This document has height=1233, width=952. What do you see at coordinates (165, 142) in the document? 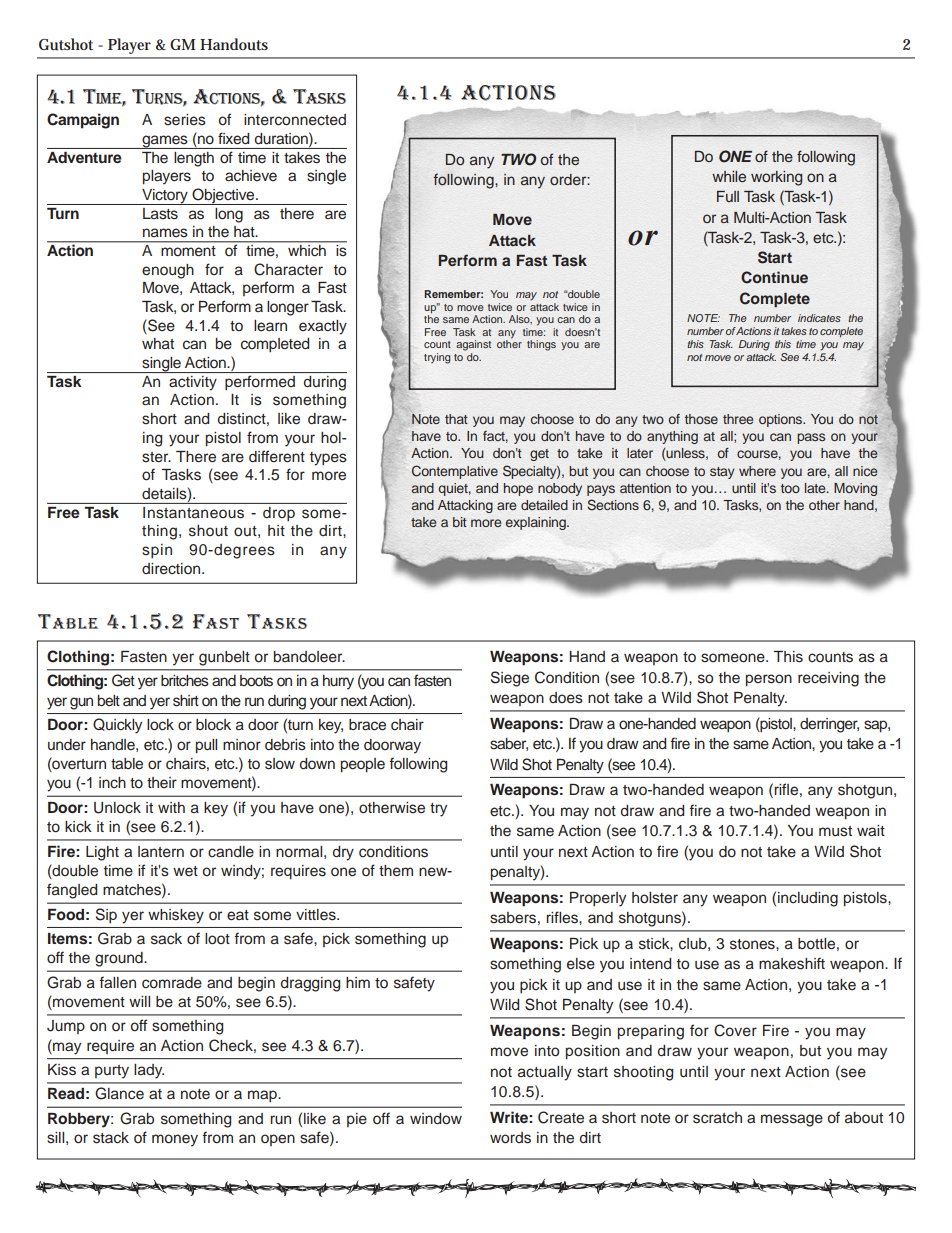
I see `games` at bounding box center [165, 142].
